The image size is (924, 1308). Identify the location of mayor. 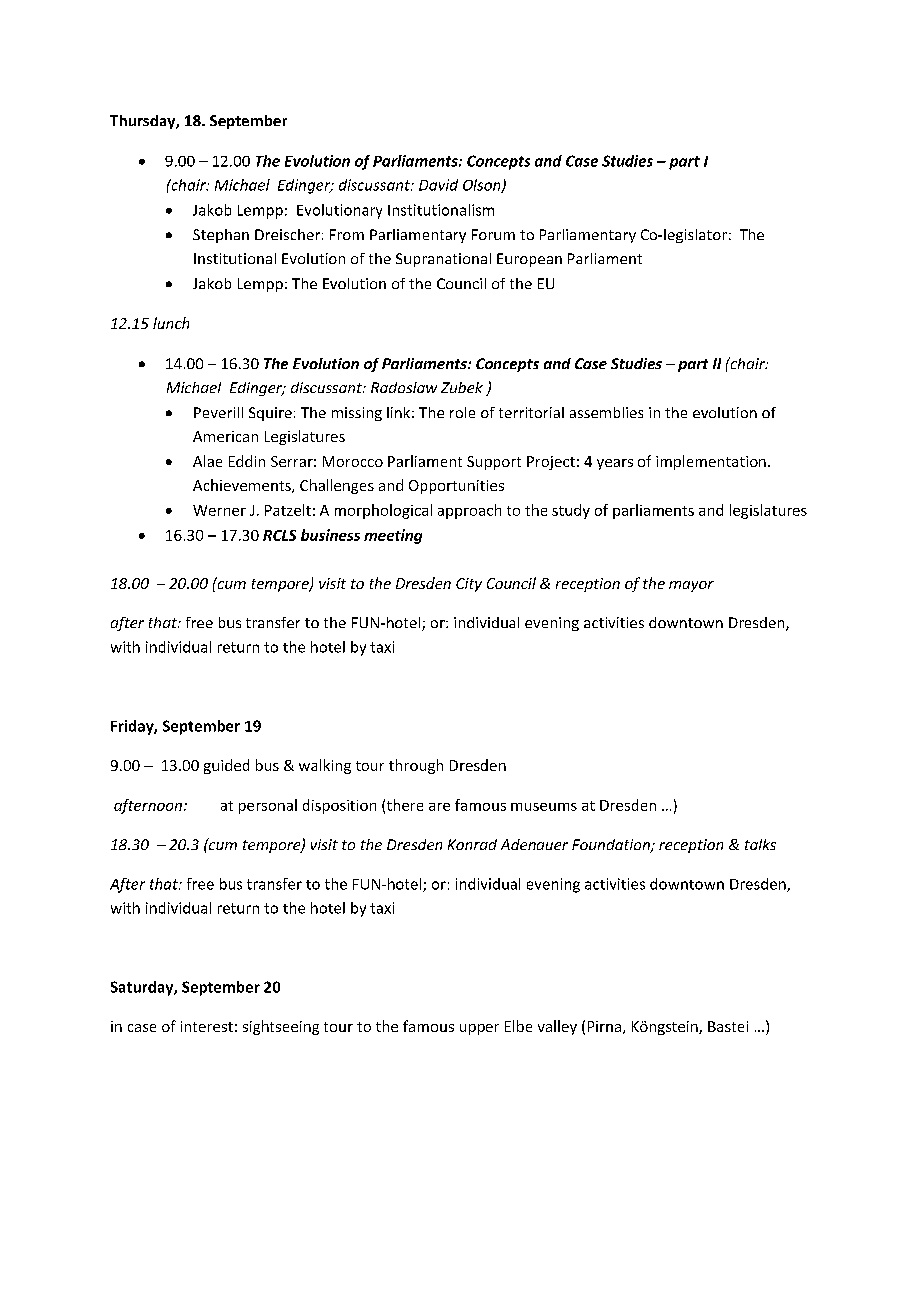
(691, 586).
